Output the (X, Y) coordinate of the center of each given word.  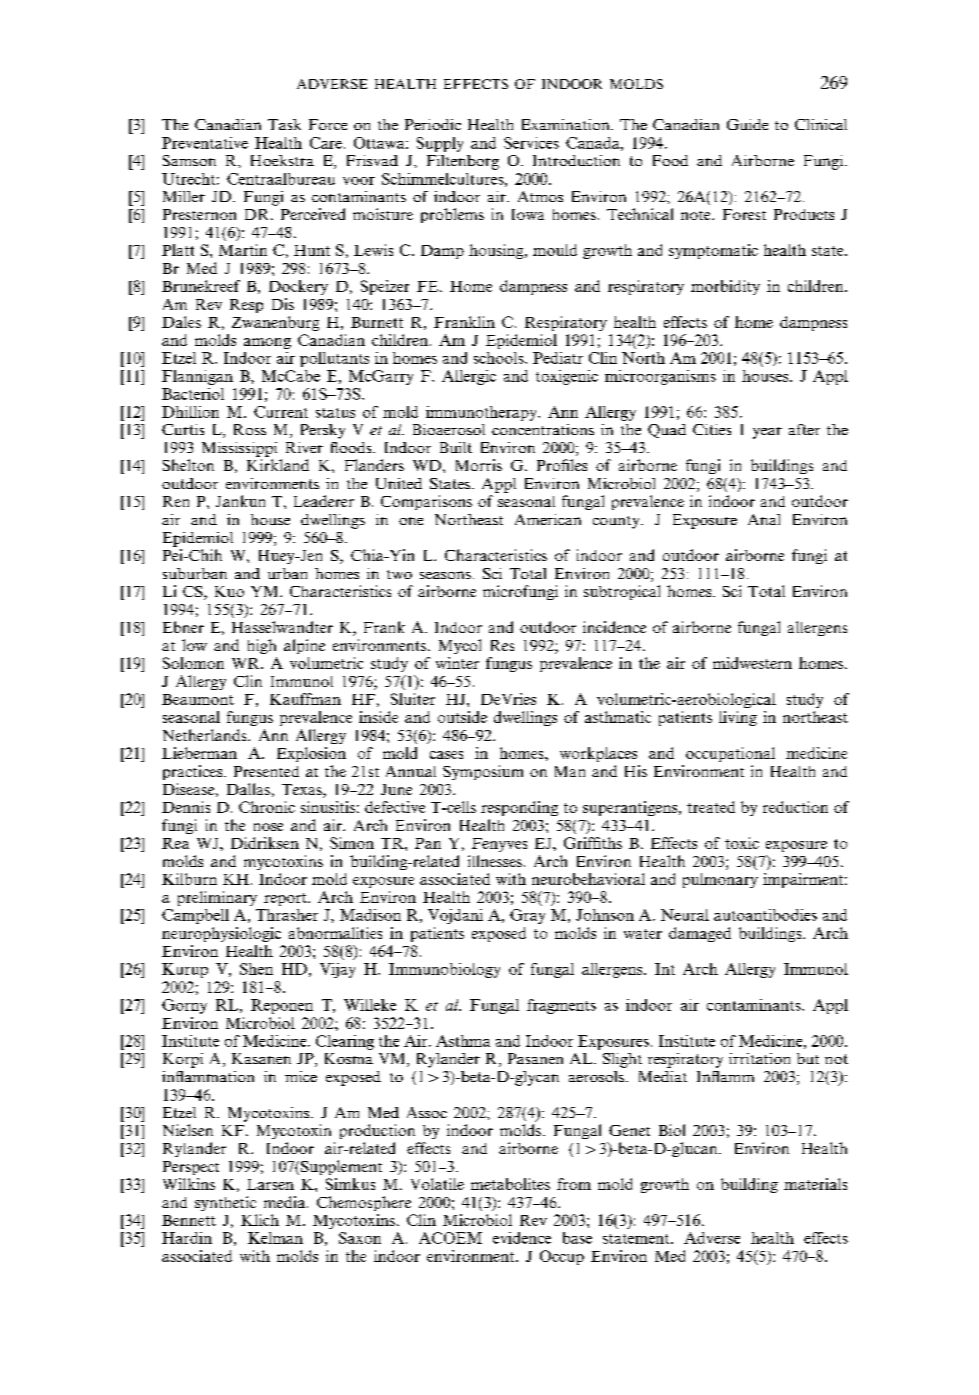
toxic (742, 843)
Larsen (270, 1184)
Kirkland (278, 465)
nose (268, 827)
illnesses (495, 861)
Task (284, 124)
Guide (747, 124)
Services (531, 143)
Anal (764, 519)
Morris (479, 465)
